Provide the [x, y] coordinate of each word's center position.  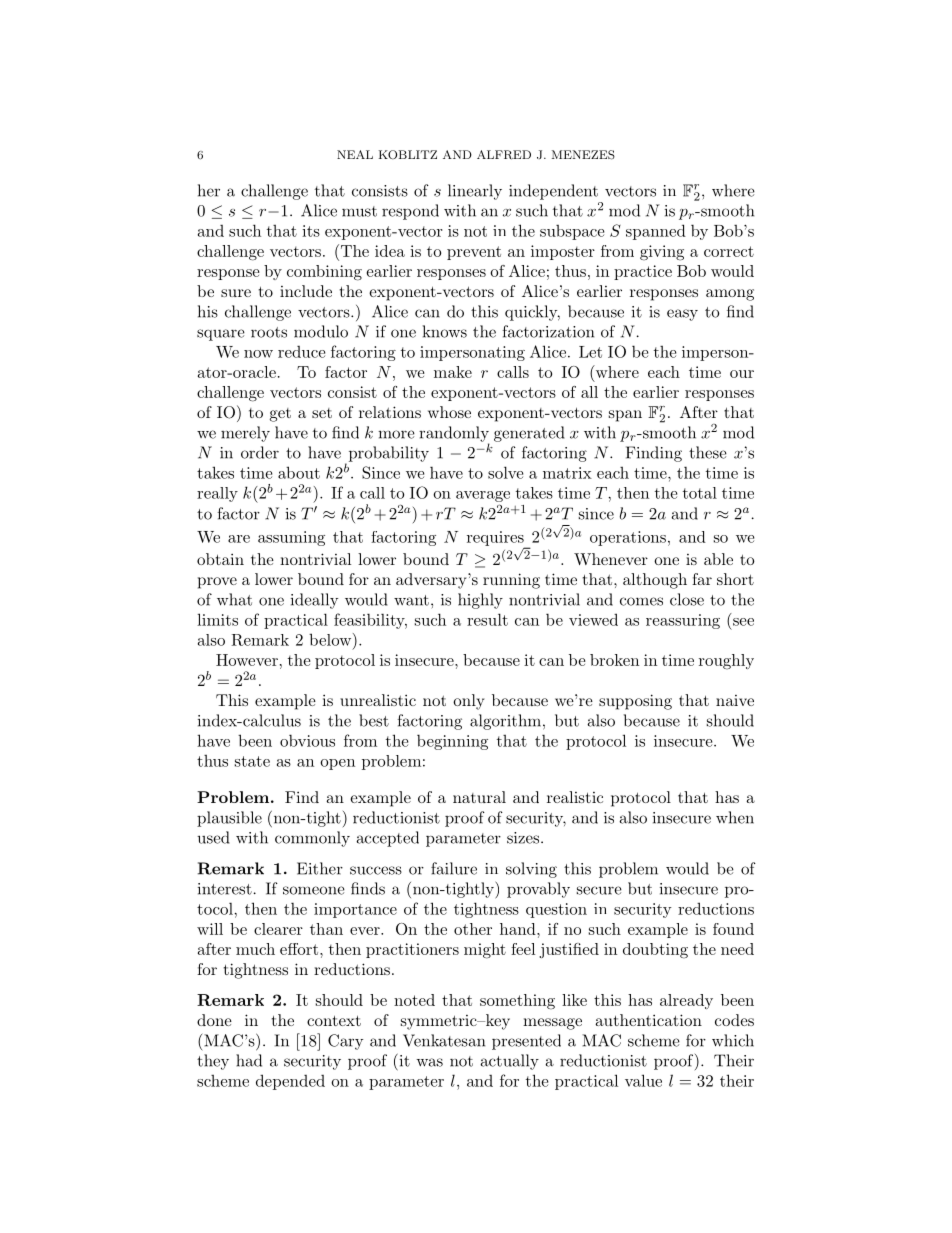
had [249, 1060]
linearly [475, 192]
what [234, 599]
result [487, 619]
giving [662, 253]
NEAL [355, 154]
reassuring [683, 621]
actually [509, 1062]
